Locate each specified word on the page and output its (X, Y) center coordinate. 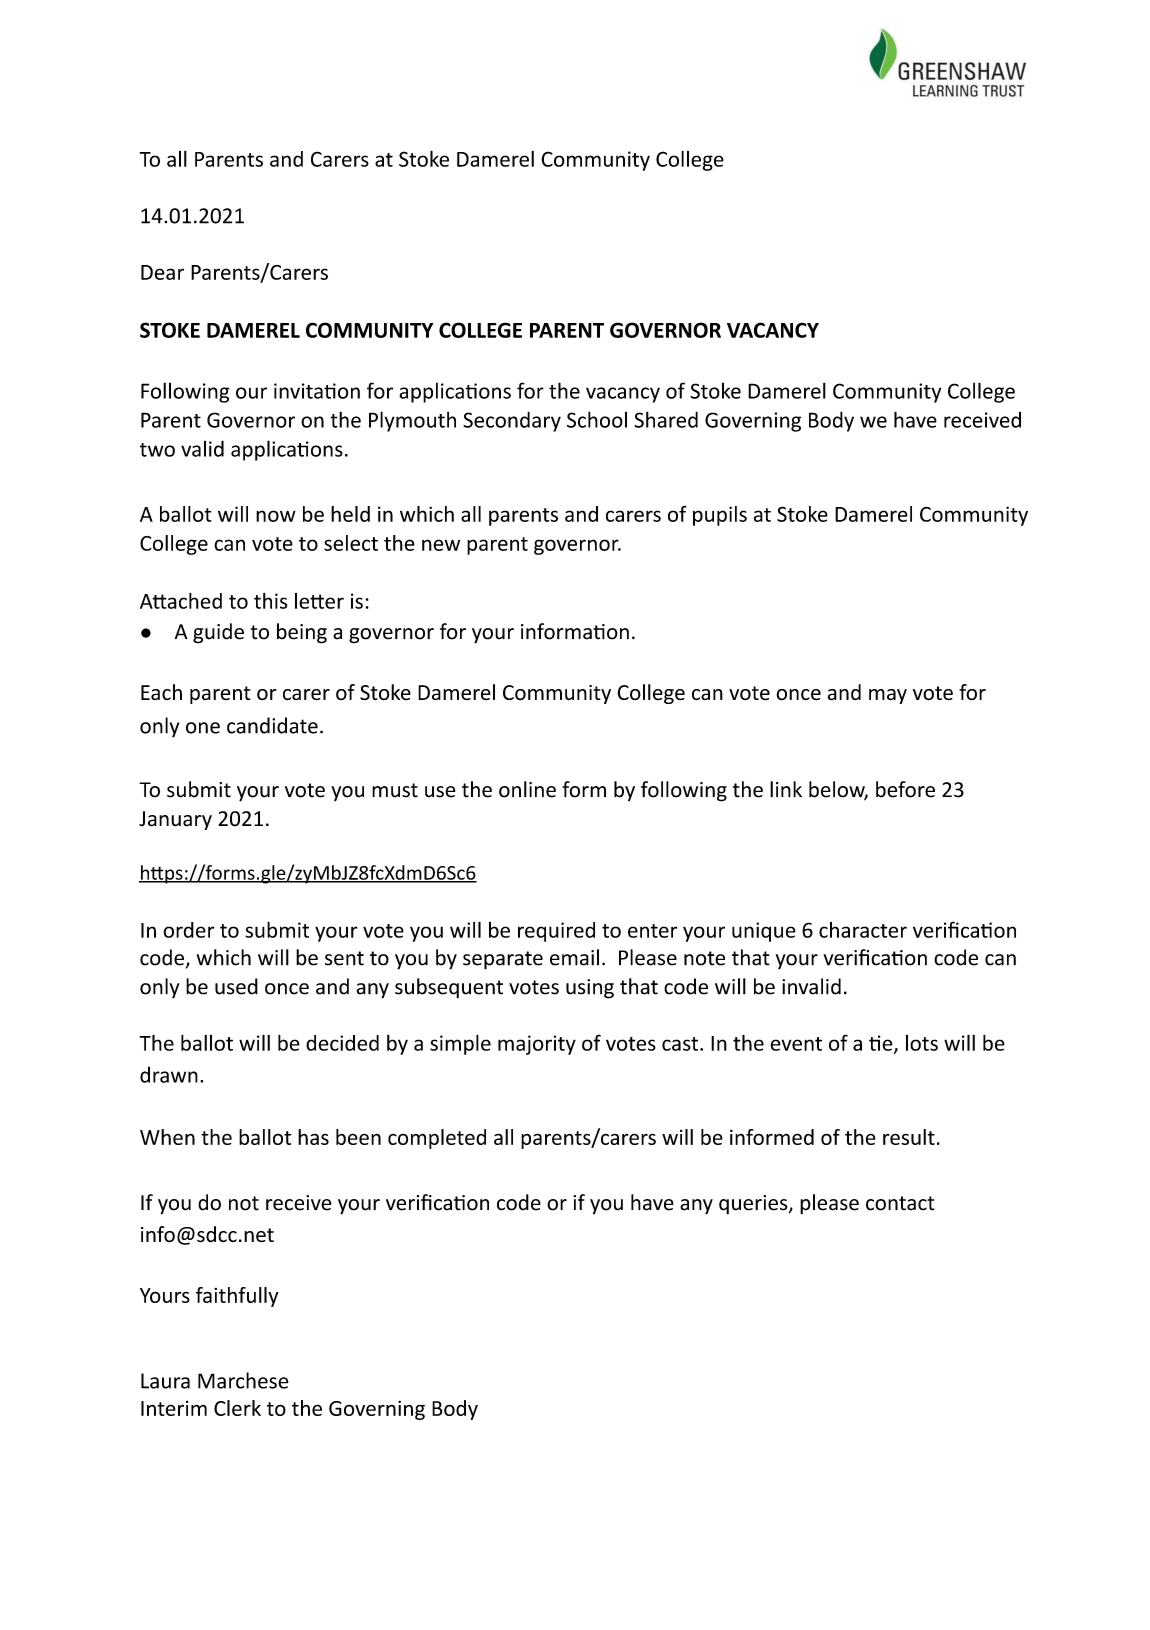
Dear (162, 272)
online (527, 789)
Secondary (512, 421)
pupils (720, 516)
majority (537, 1045)
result (909, 1137)
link (786, 789)
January (175, 820)
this (271, 601)
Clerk (237, 1408)
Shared (666, 419)
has (313, 1137)
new (441, 545)
